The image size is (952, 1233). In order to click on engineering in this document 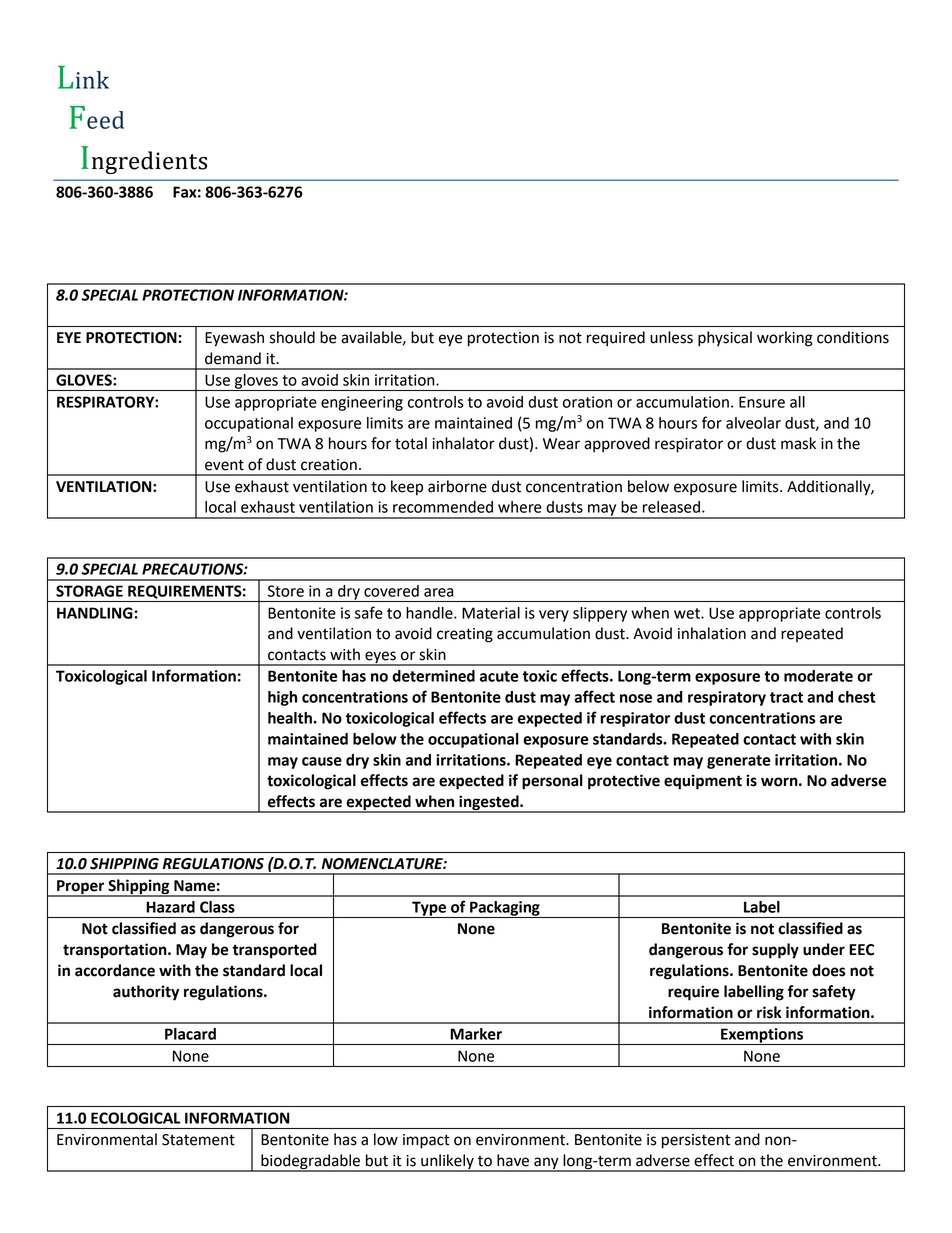, I will do `click(362, 403)`.
